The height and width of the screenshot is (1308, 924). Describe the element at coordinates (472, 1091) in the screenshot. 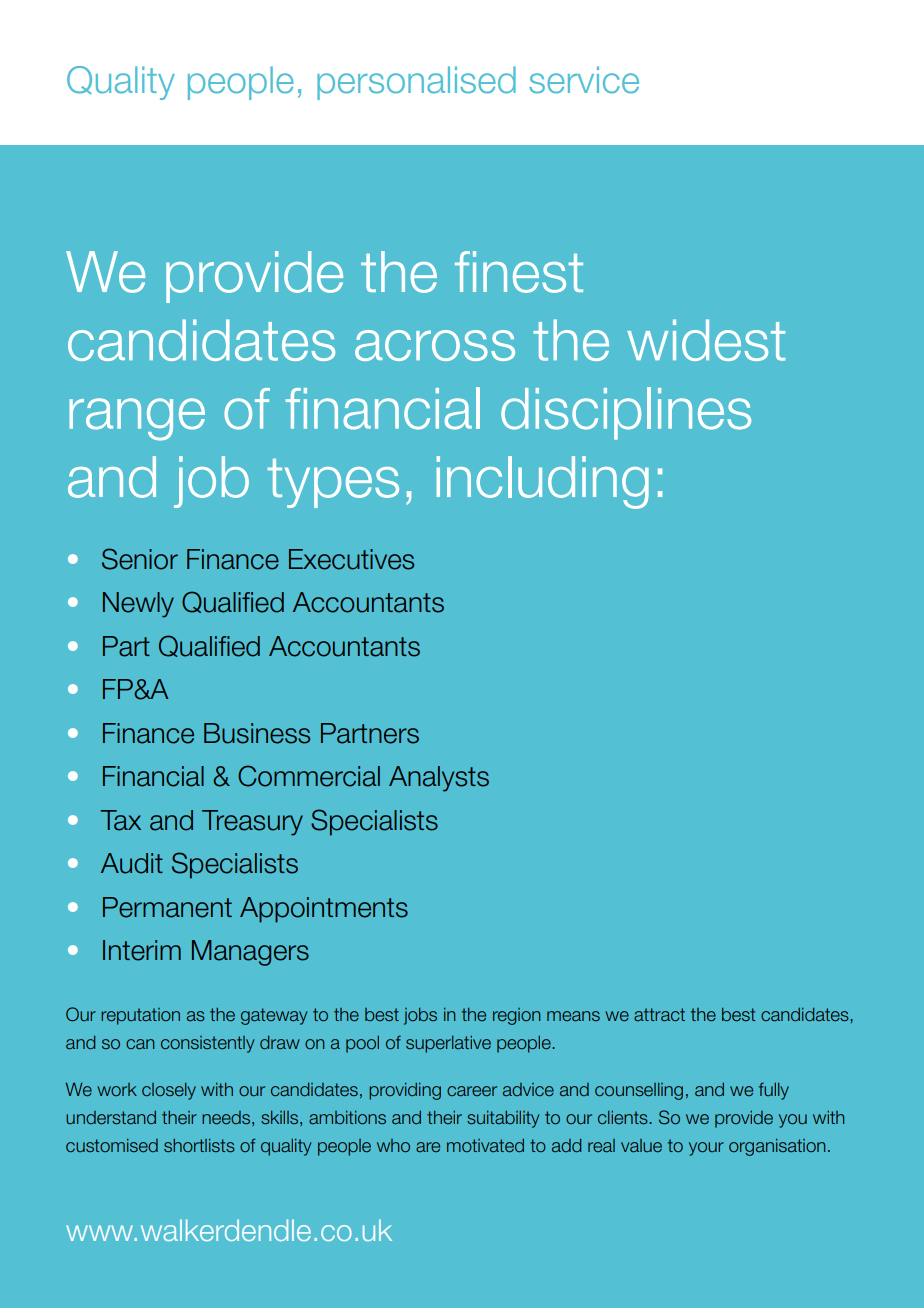

I see `career` at that location.
